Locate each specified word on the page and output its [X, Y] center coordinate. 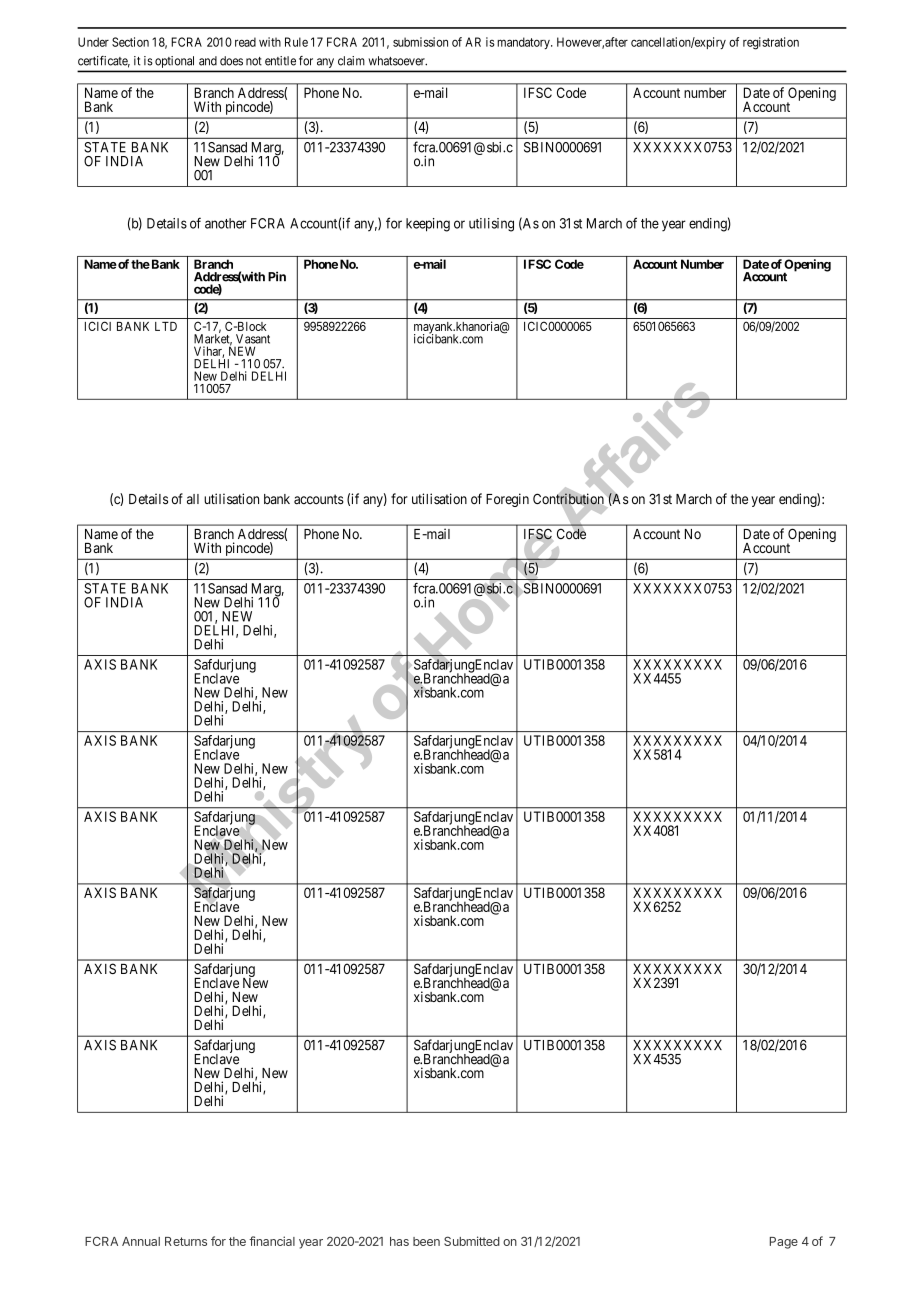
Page [784, 1243]
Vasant [253, 339]
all [193, 499]
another [225, 223]
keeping [428, 225]
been [426, 1241]
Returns [186, 1241]
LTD [166, 326]
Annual [141, 1241]
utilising [491, 225]
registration [771, 43]
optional [174, 62]
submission [420, 42]
